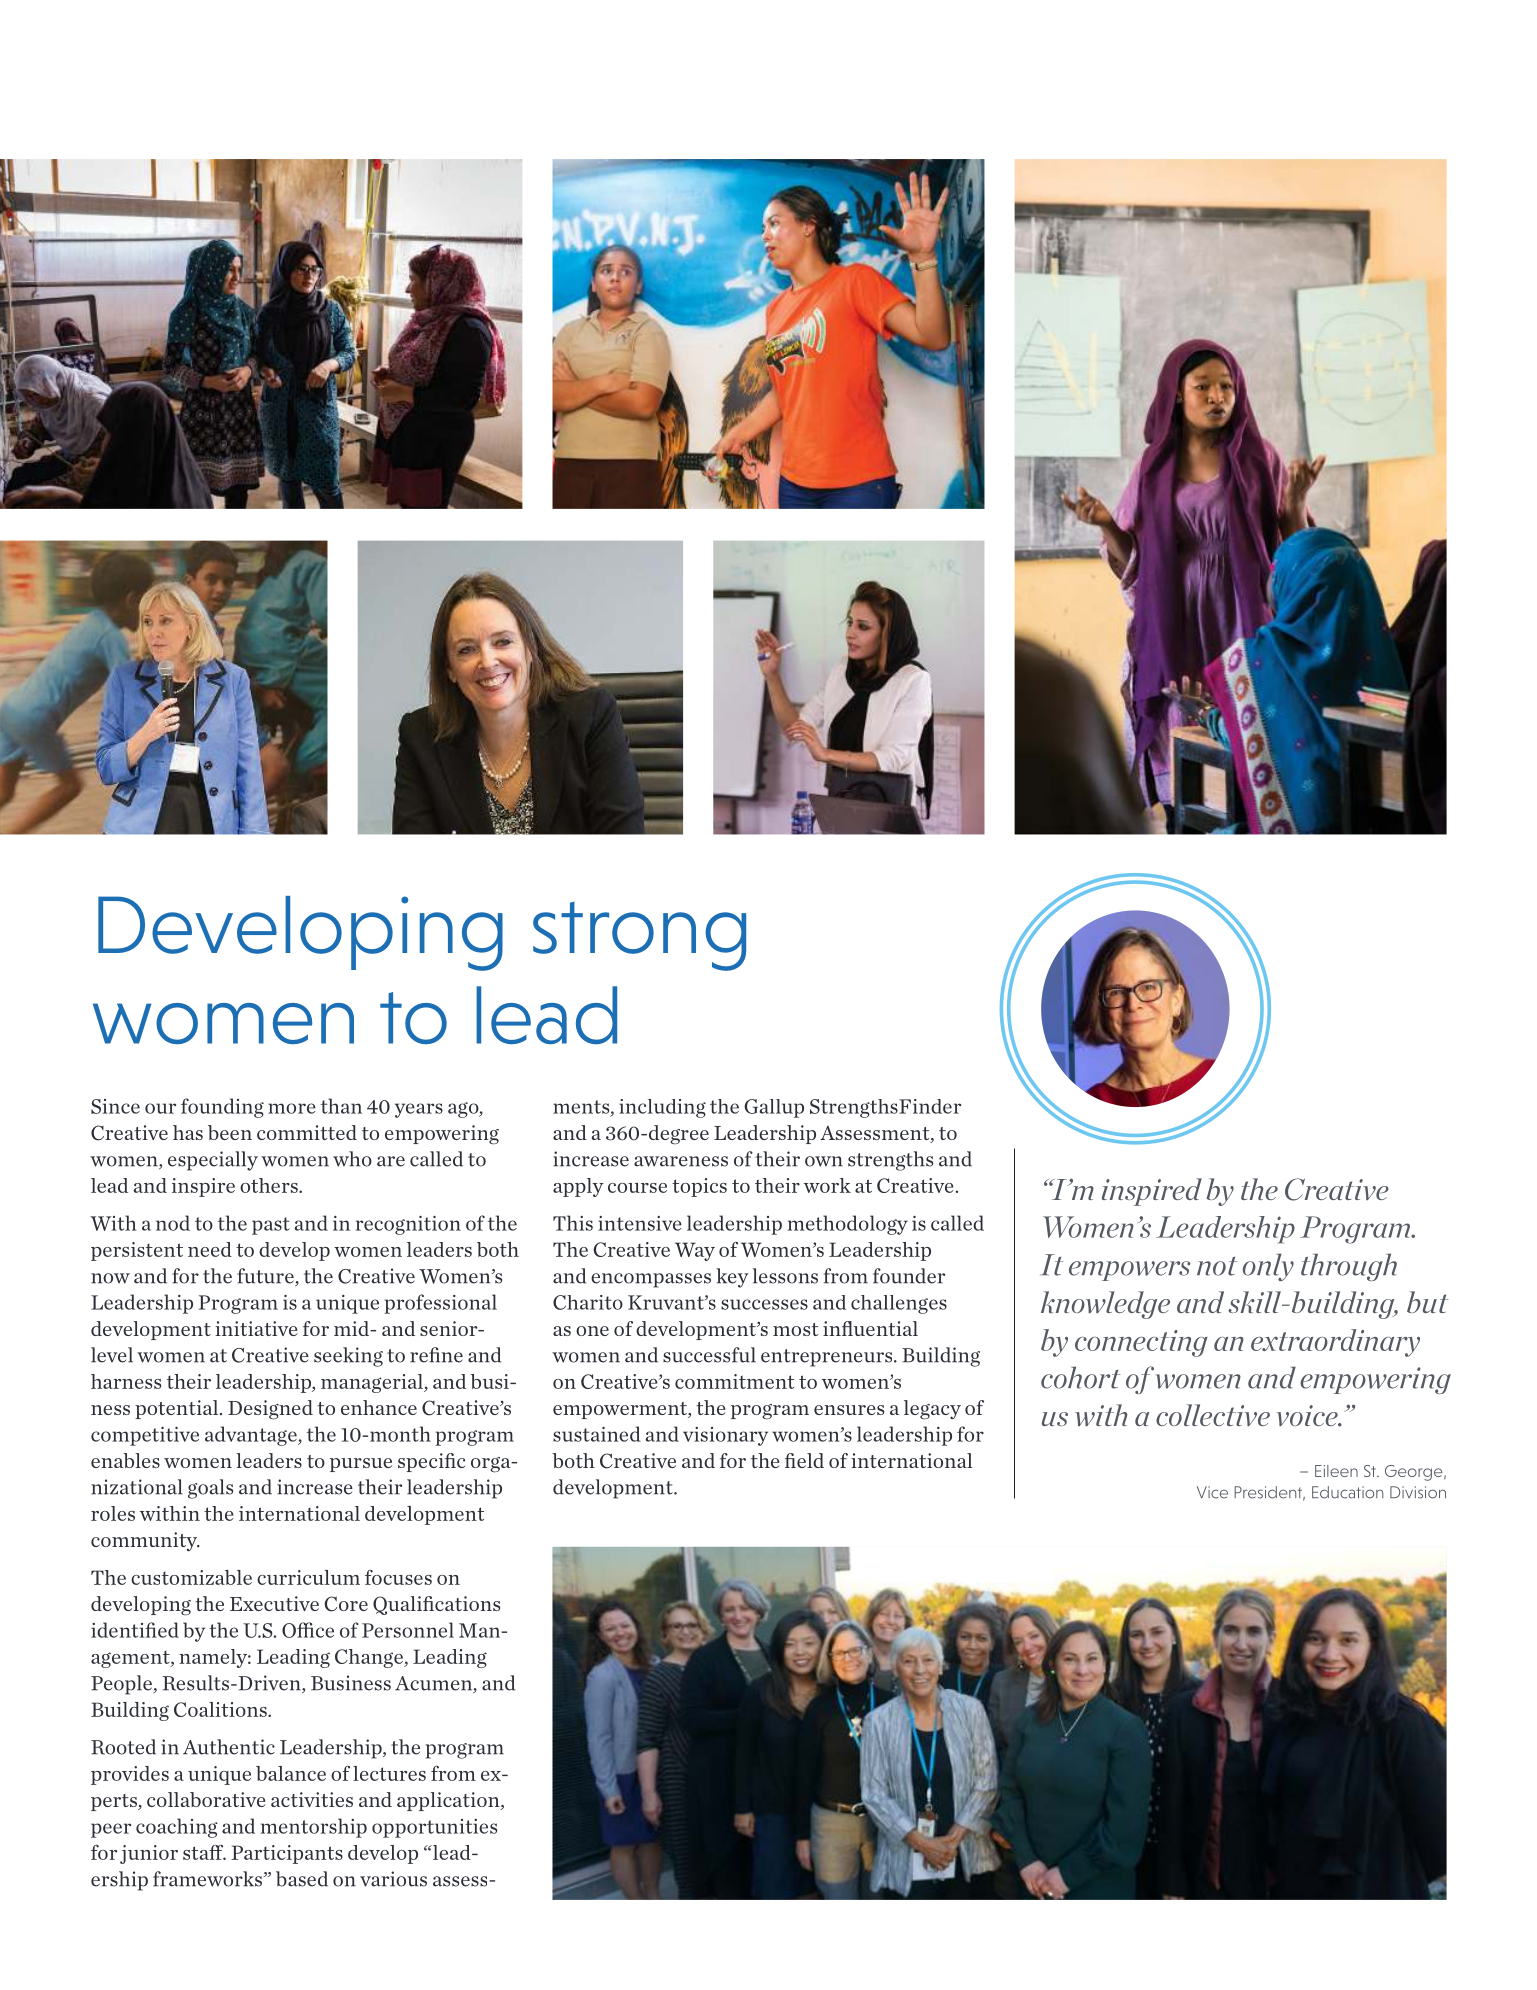 The width and height of the document is (1537, 1990). What do you see at coordinates (774, 1108) in the document?
I see `Gallup` at bounding box center [774, 1108].
